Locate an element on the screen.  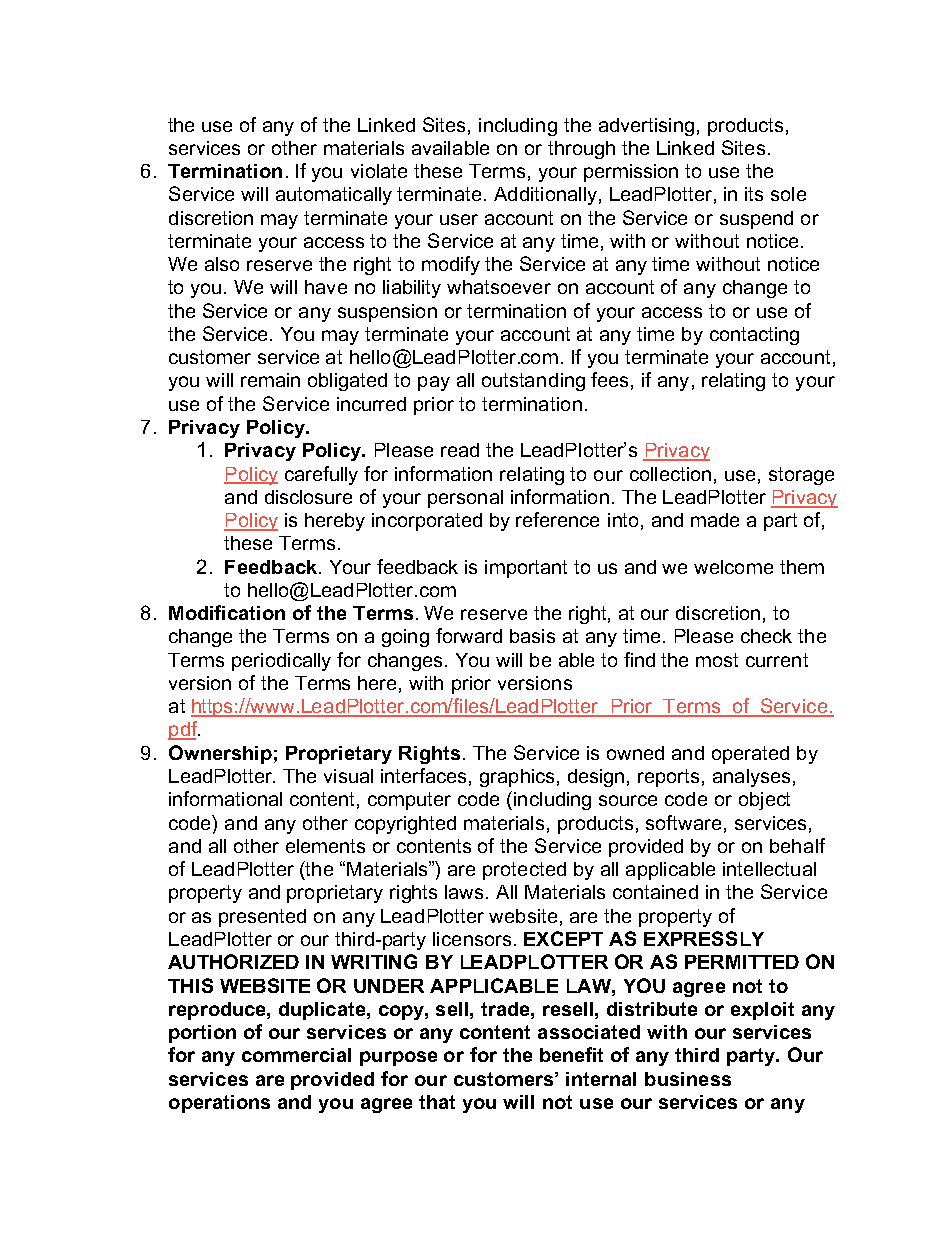
presented is located at coordinates (262, 918).
